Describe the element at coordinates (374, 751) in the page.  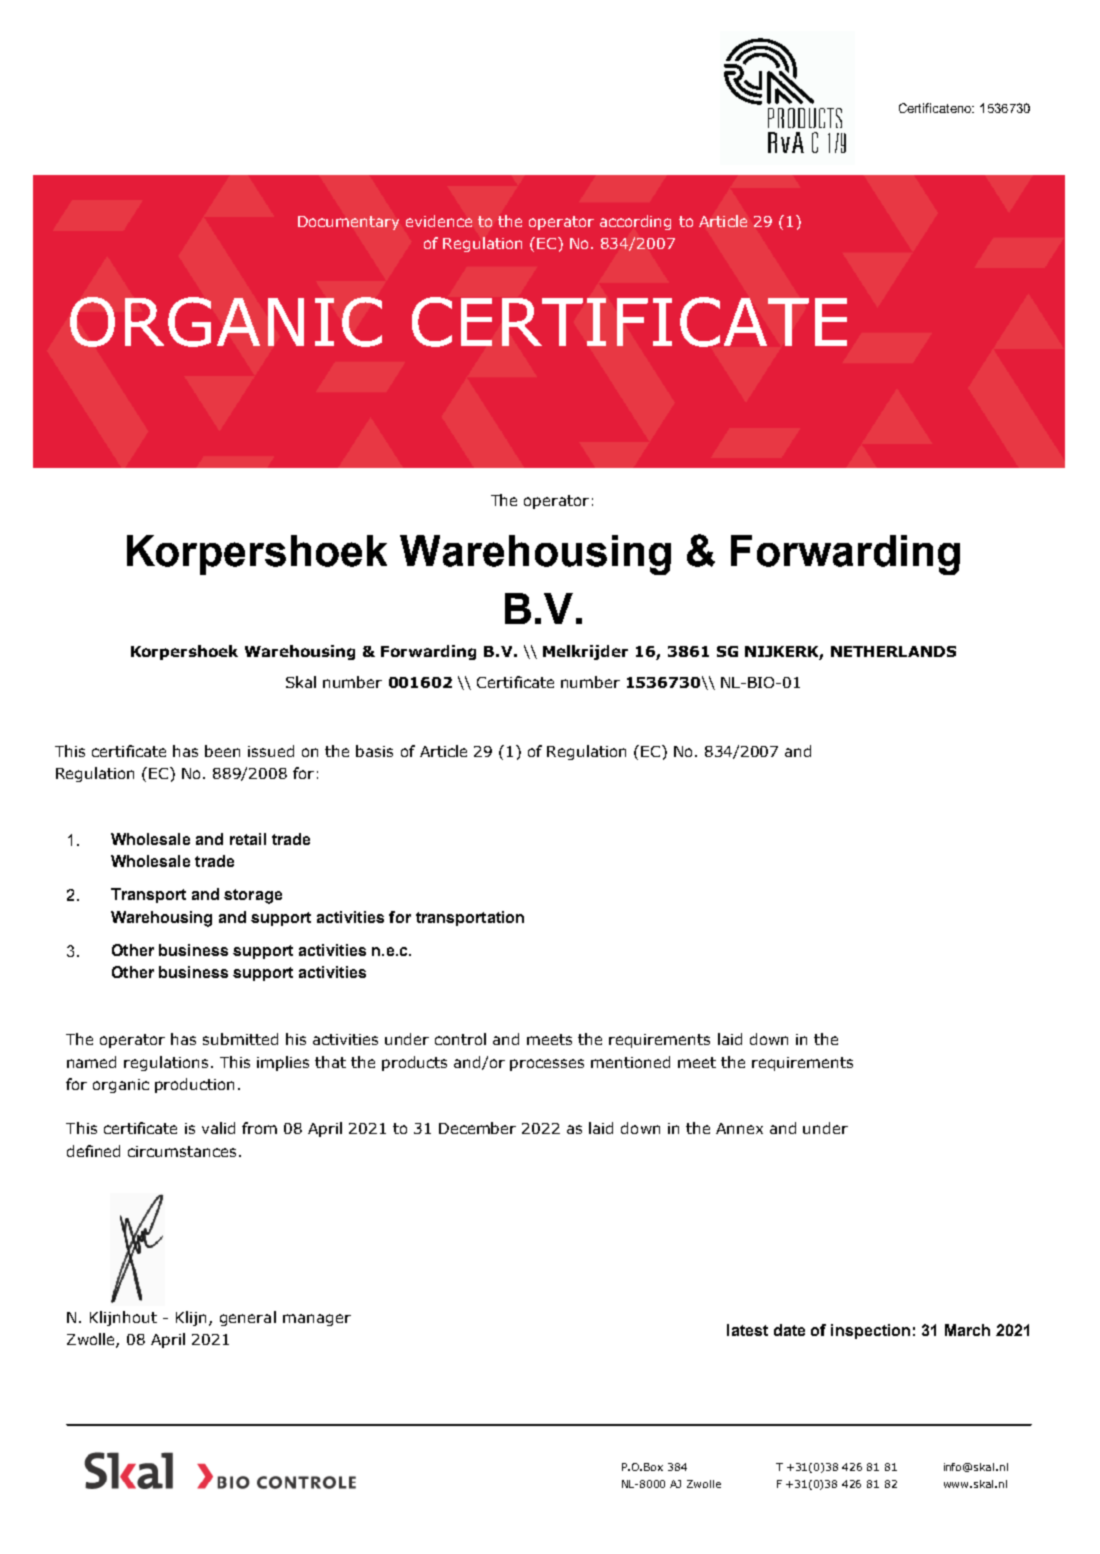
I see `basis` at that location.
